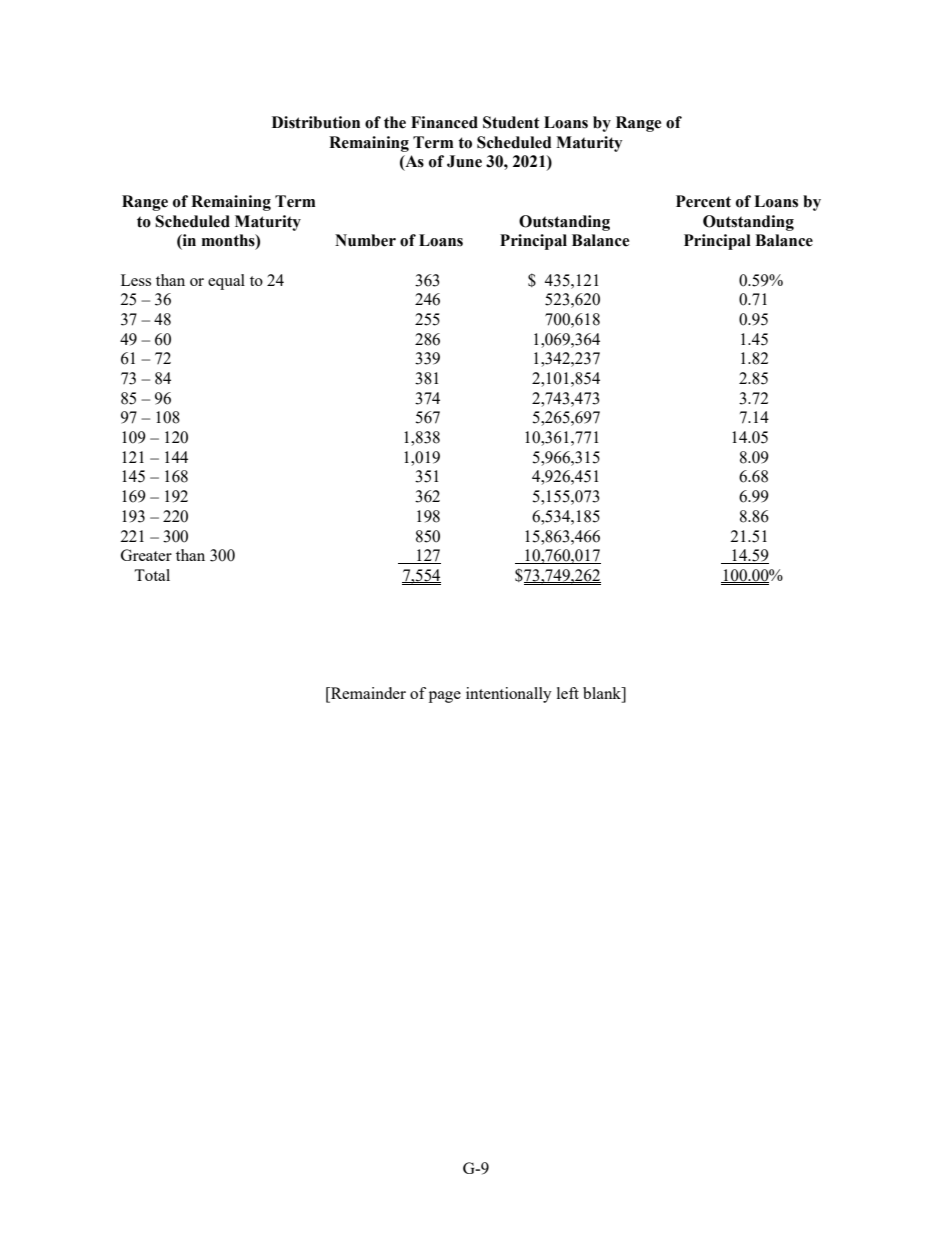 The width and height of the image is (952, 1233). Describe the element at coordinates (511, 122) in the image. I see `Student` at that location.
